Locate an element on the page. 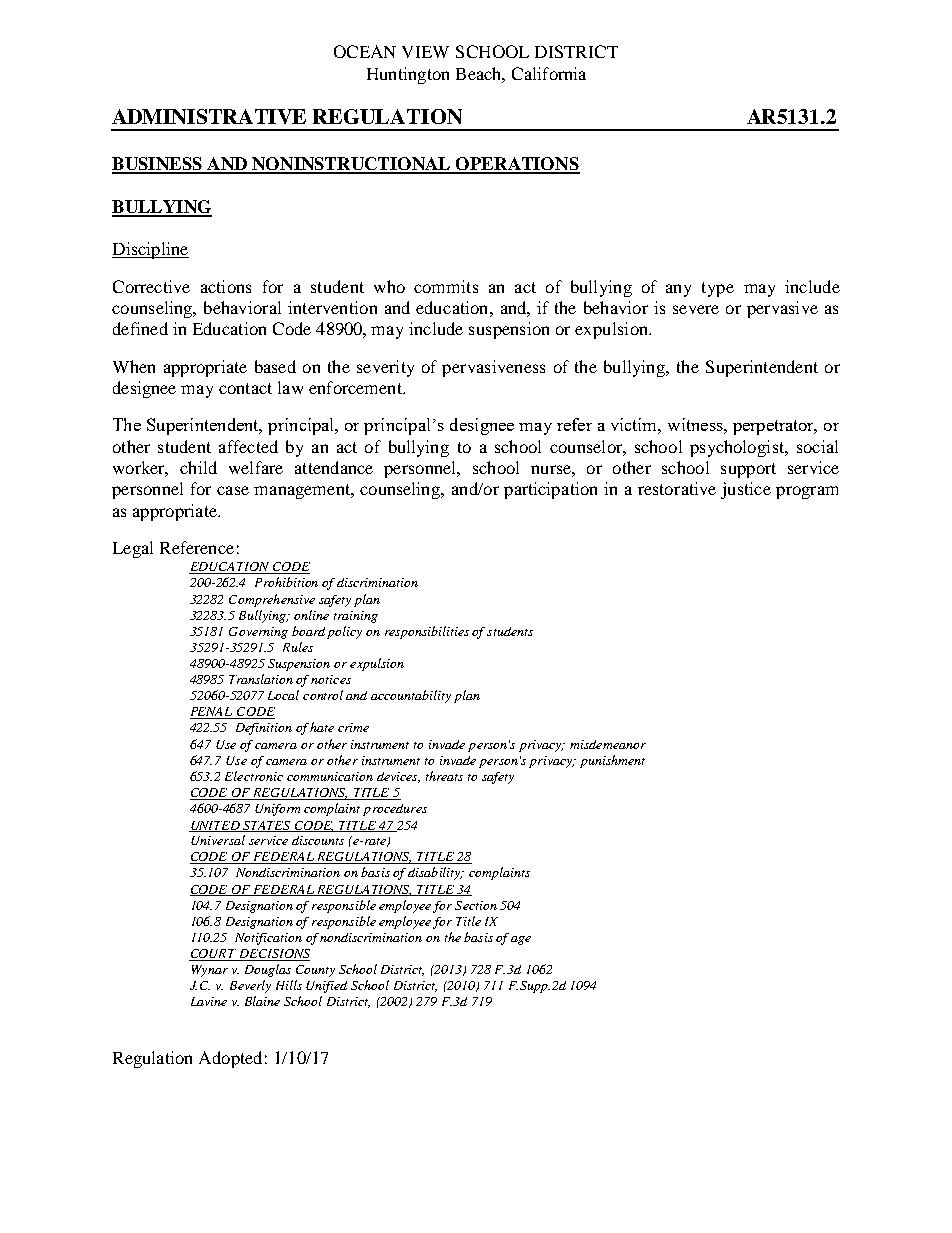  ADMINISTRATIVE is located at coordinates (209, 116).
